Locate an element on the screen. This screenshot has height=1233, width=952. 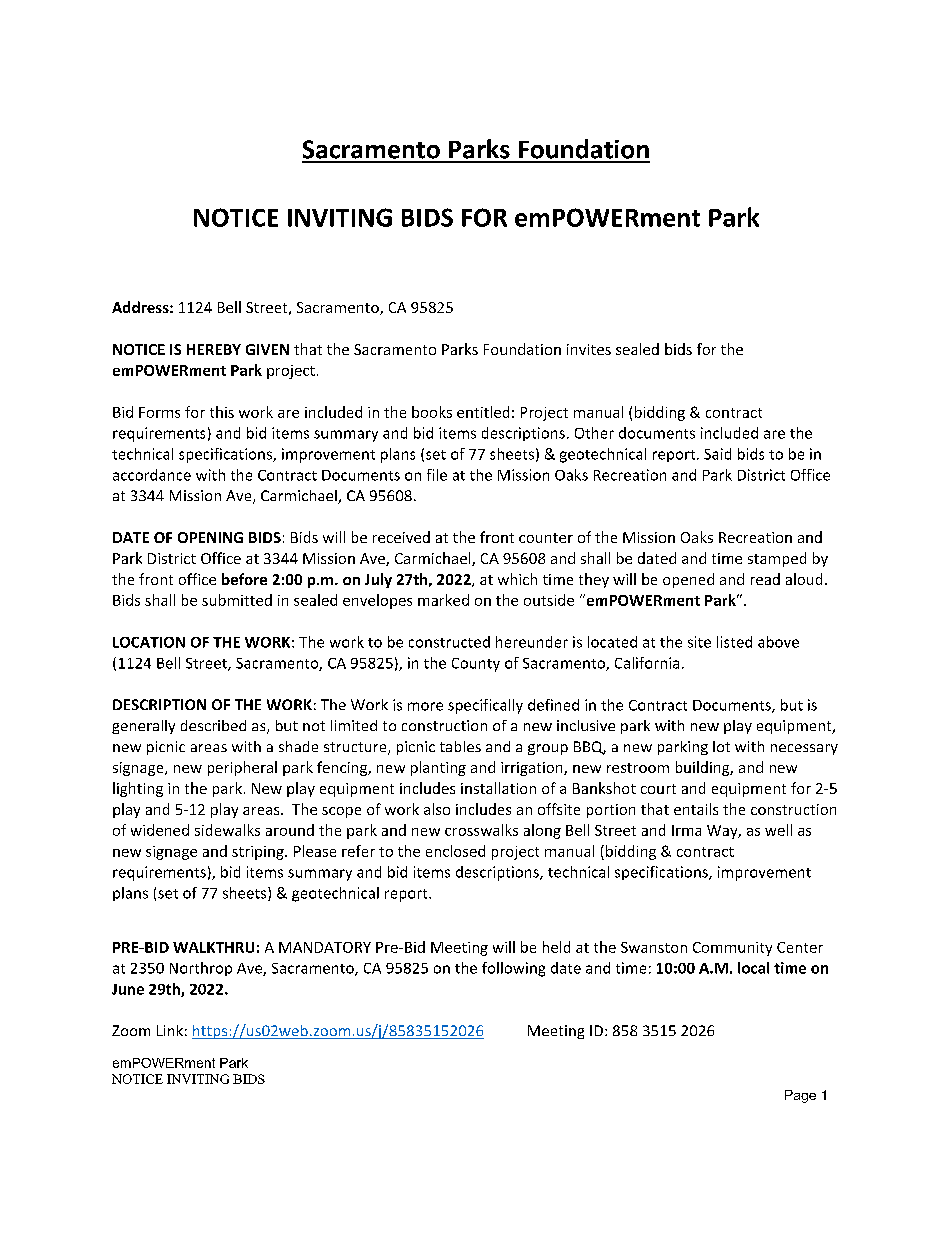
following is located at coordinates (513, 969).
